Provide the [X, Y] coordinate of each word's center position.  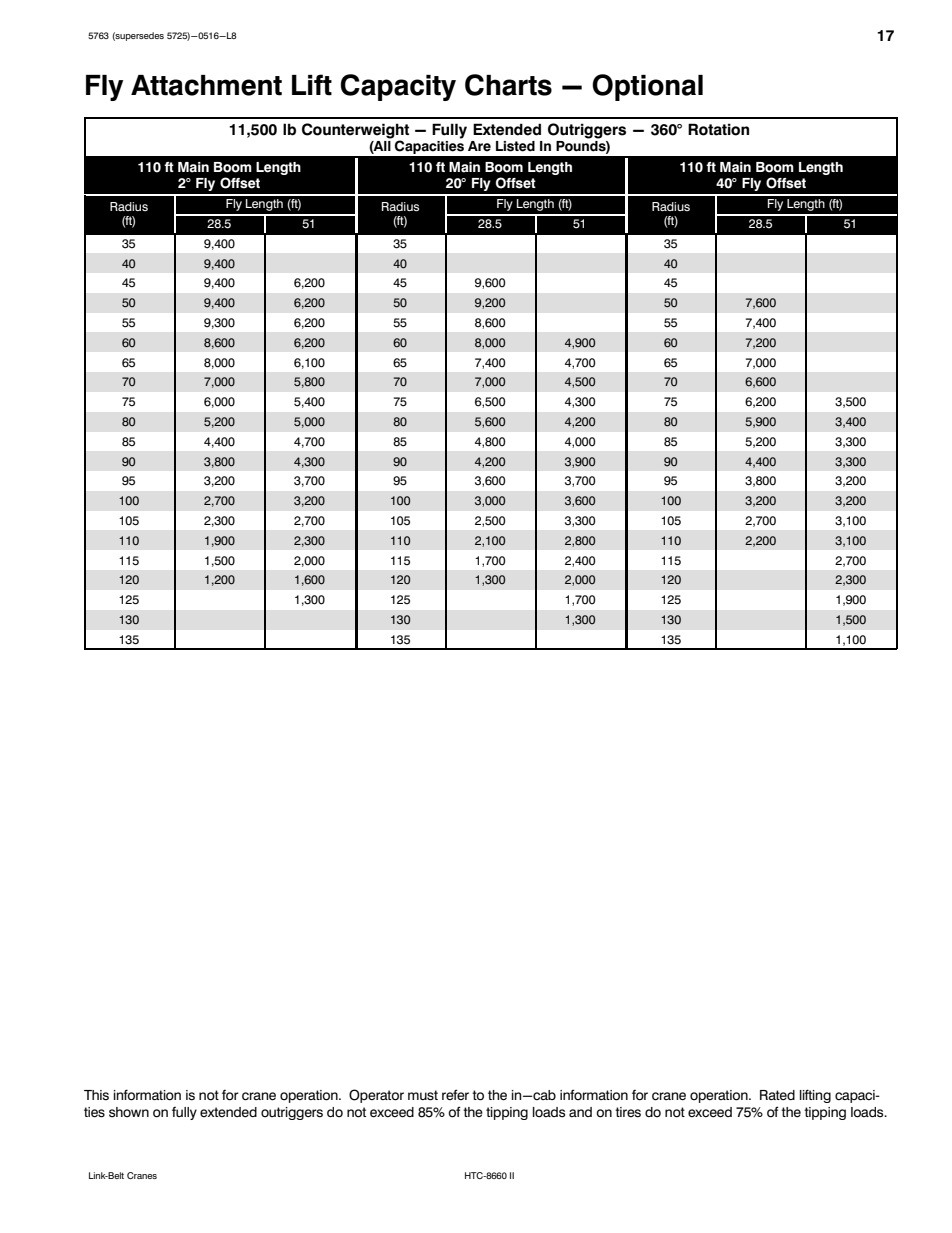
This [96, 1095]
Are [479, 146]
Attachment [206, 85]
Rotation [718, 129]
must [423, 1095]
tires [628, 1112]
